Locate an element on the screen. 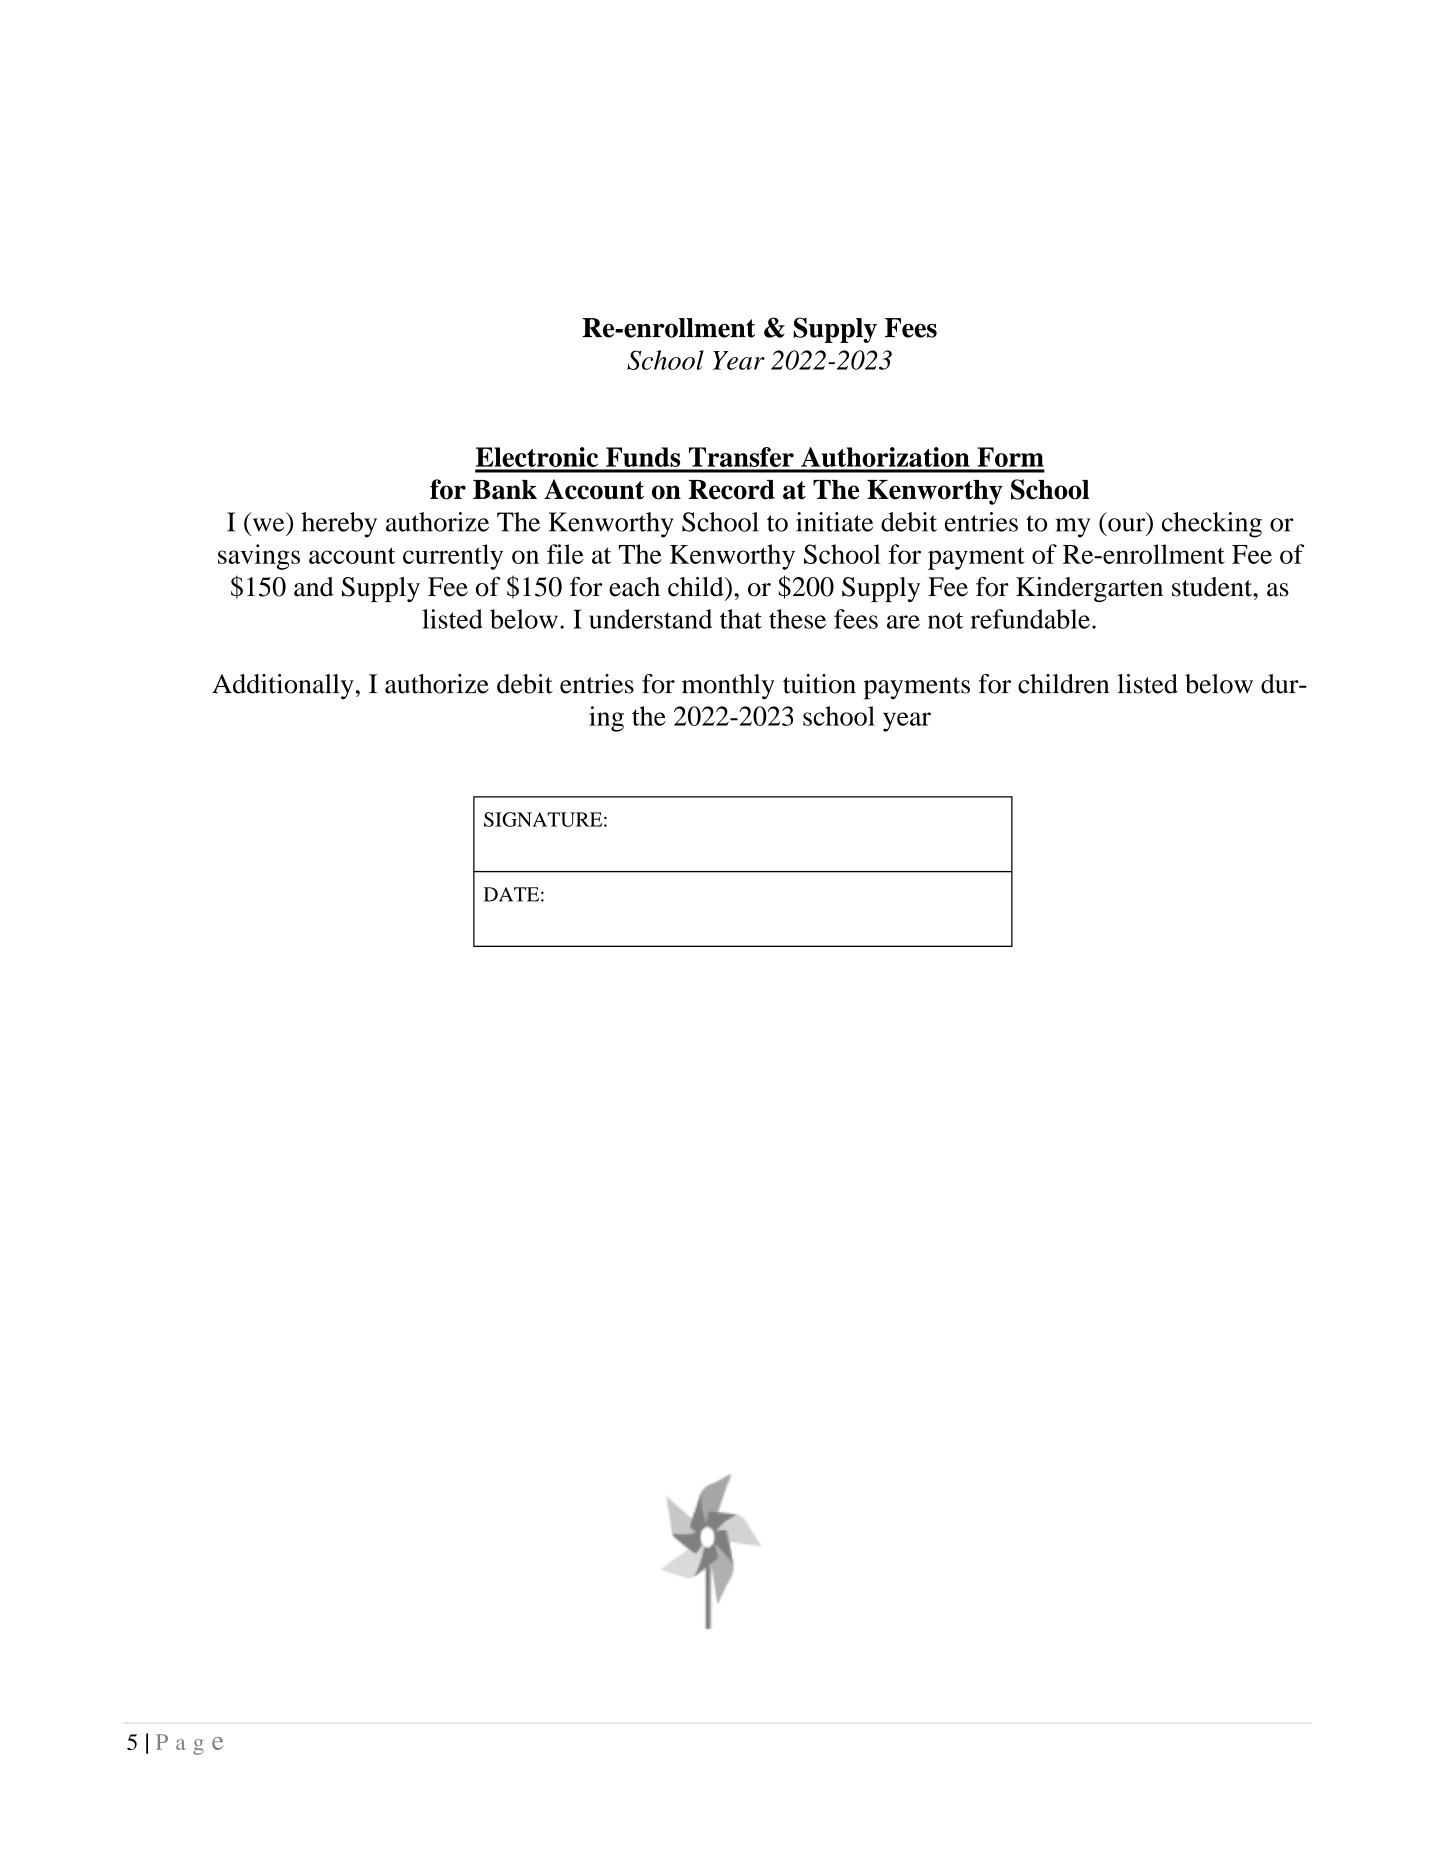  our is located at coordinates (1128, 526).
